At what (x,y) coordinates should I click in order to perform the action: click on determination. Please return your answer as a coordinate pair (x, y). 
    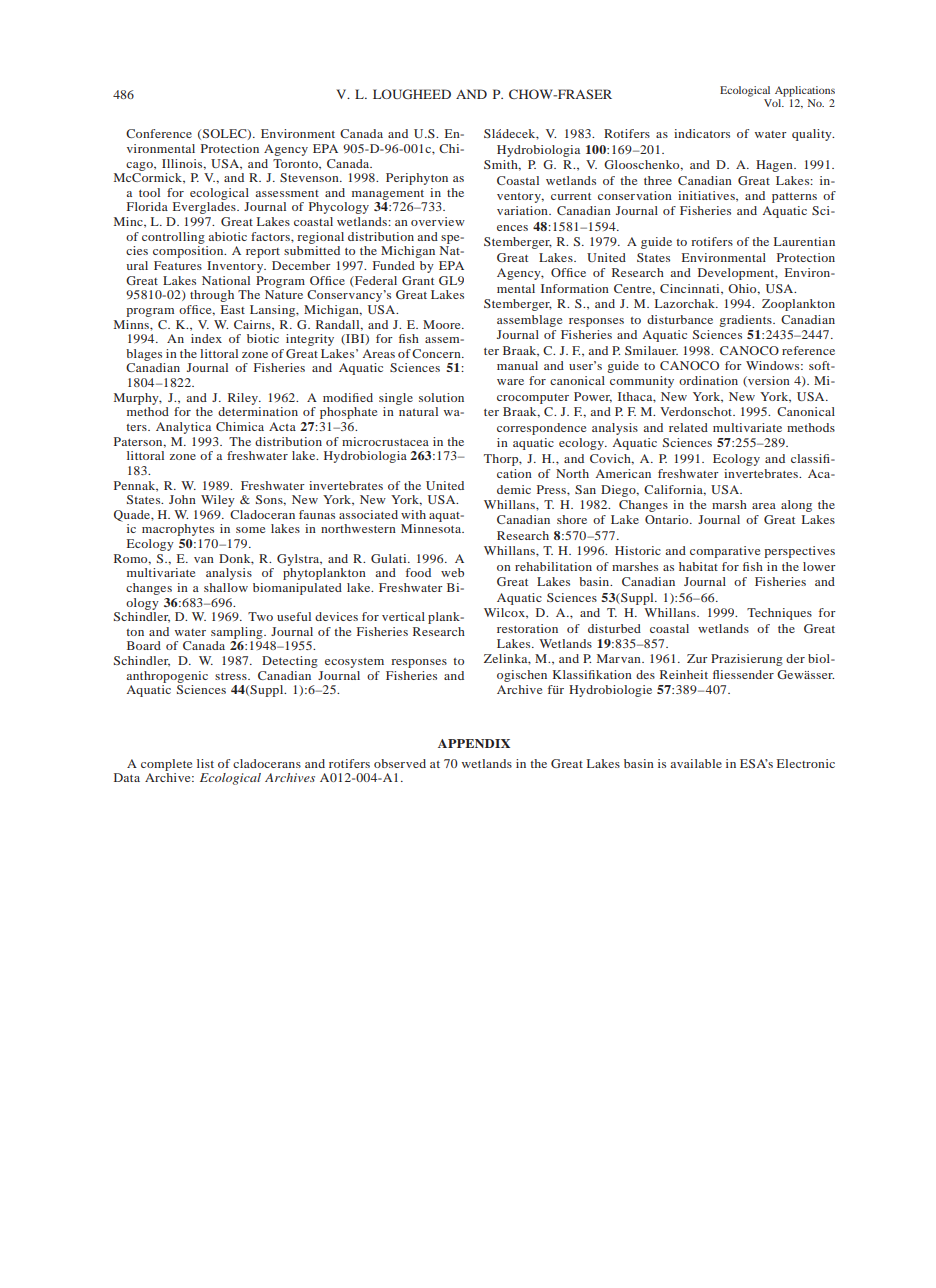
    Looking at the image, I should click on (258, 411).
